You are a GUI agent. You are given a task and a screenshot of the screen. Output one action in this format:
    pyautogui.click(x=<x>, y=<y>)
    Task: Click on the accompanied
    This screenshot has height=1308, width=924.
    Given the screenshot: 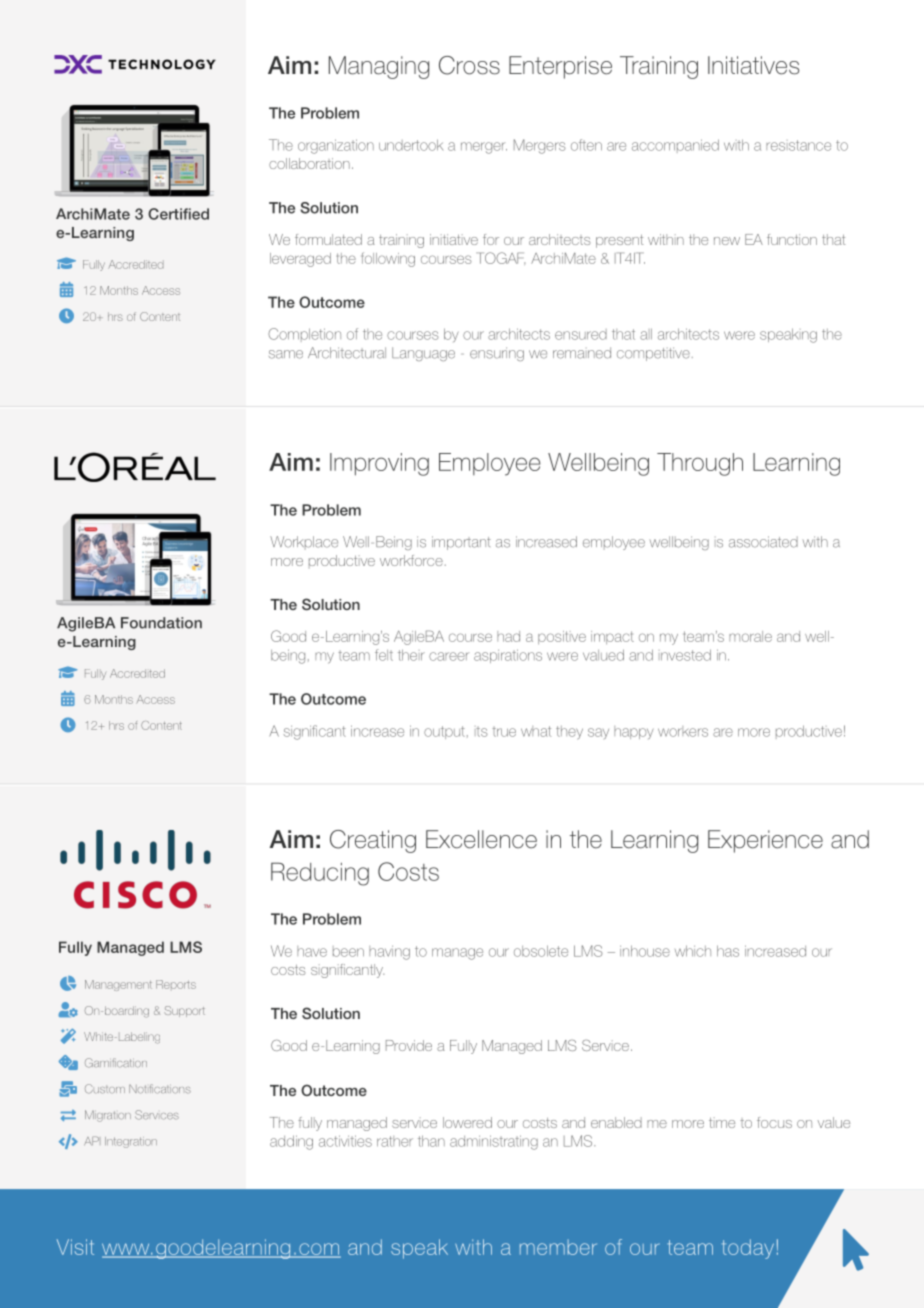 What is the action you would take?
    pyautogui.click(x=675, y=146)
